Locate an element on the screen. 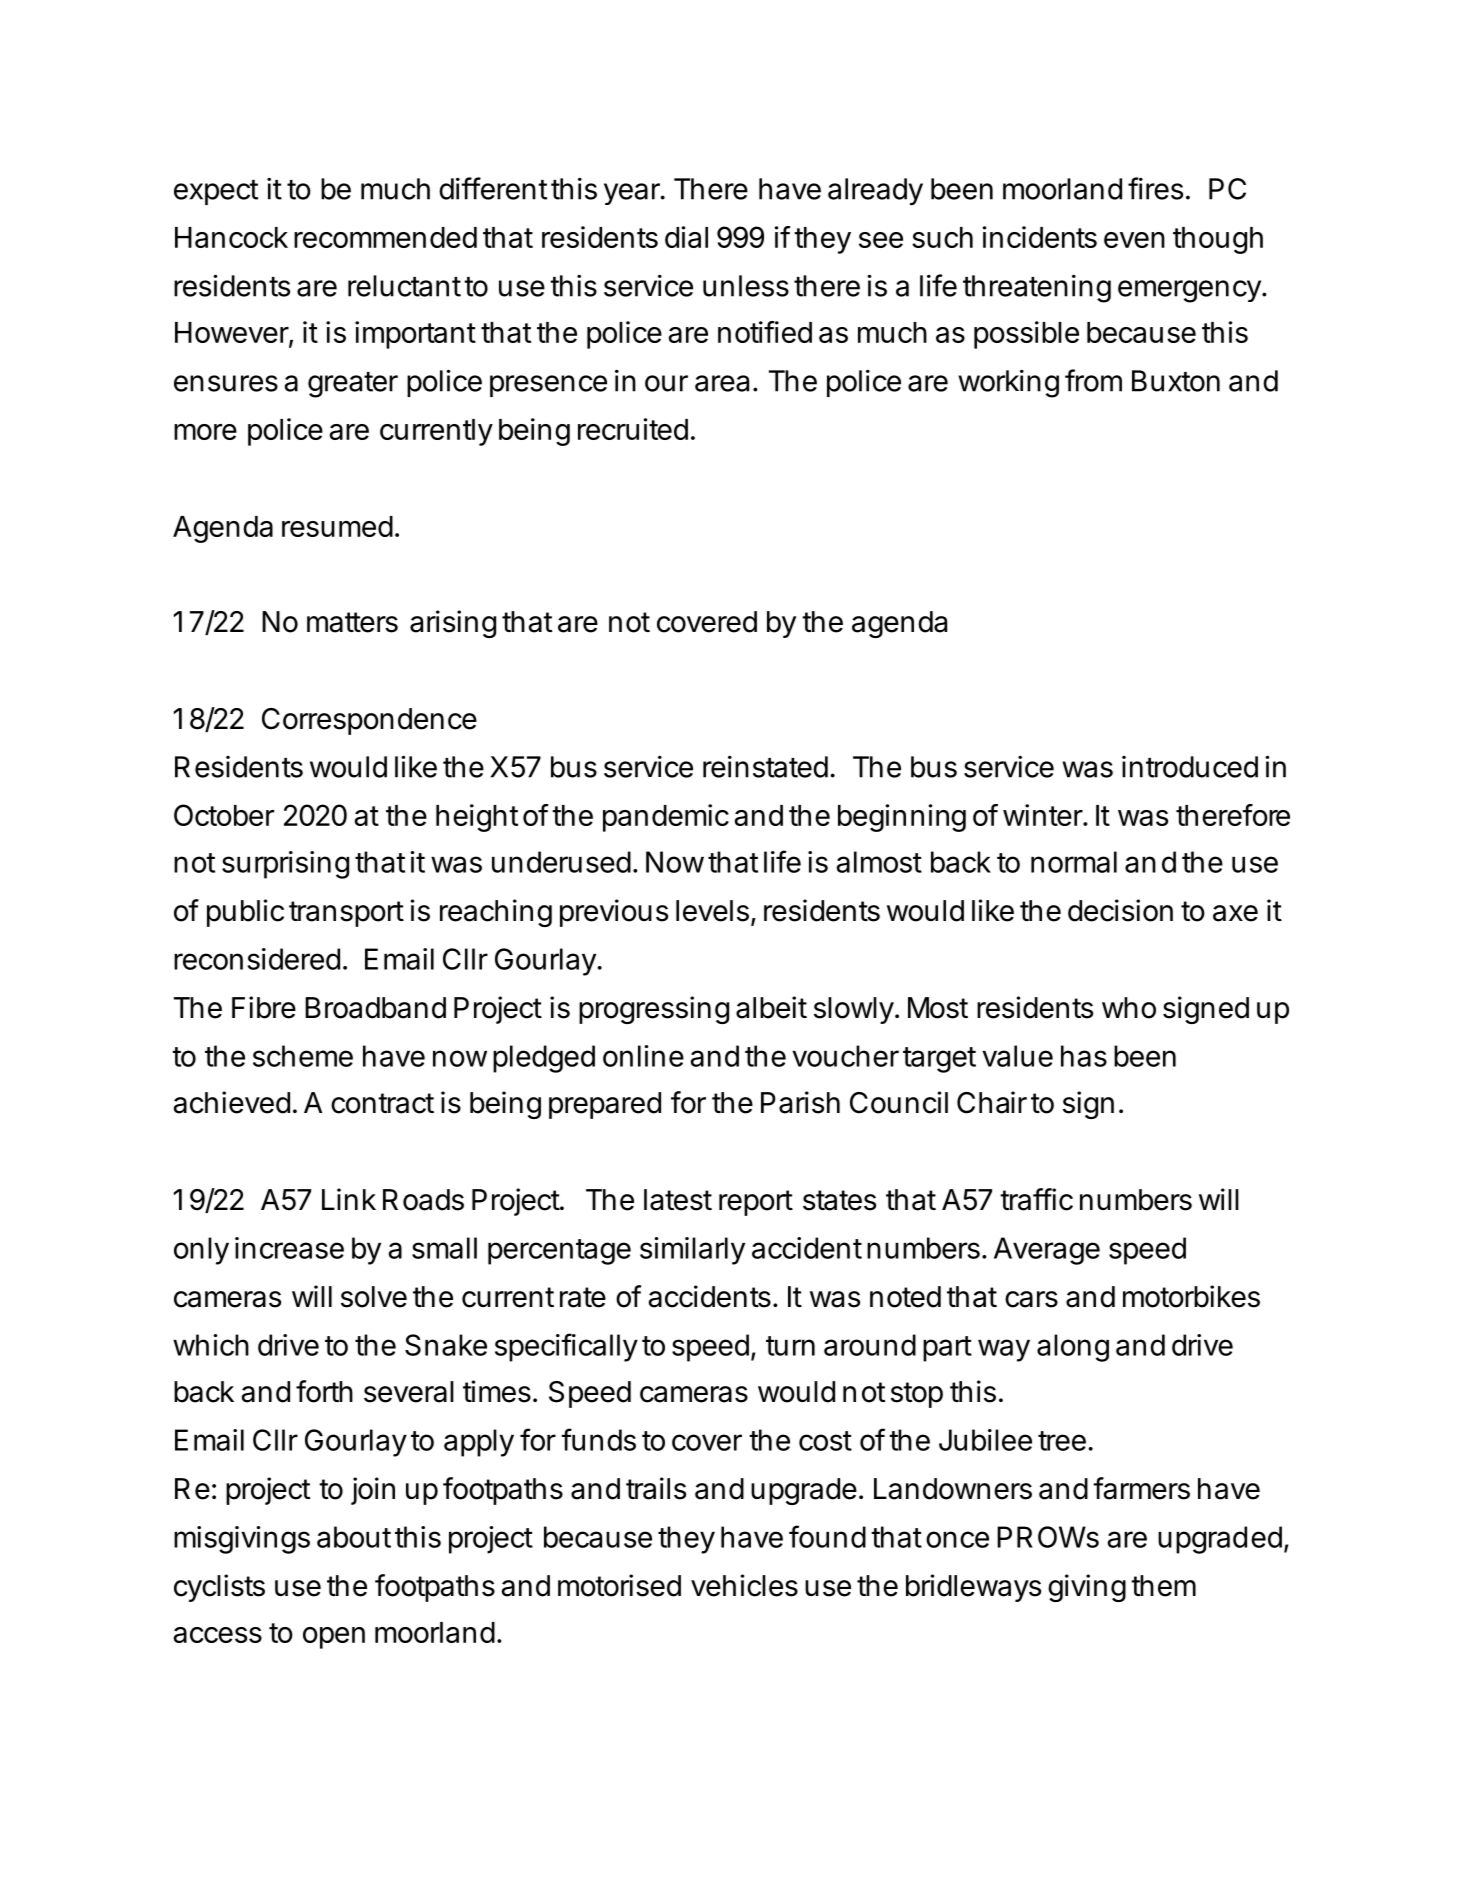 This screenshot has width=1464, height=1894. introduced is located at coordinates (1190, 767).
